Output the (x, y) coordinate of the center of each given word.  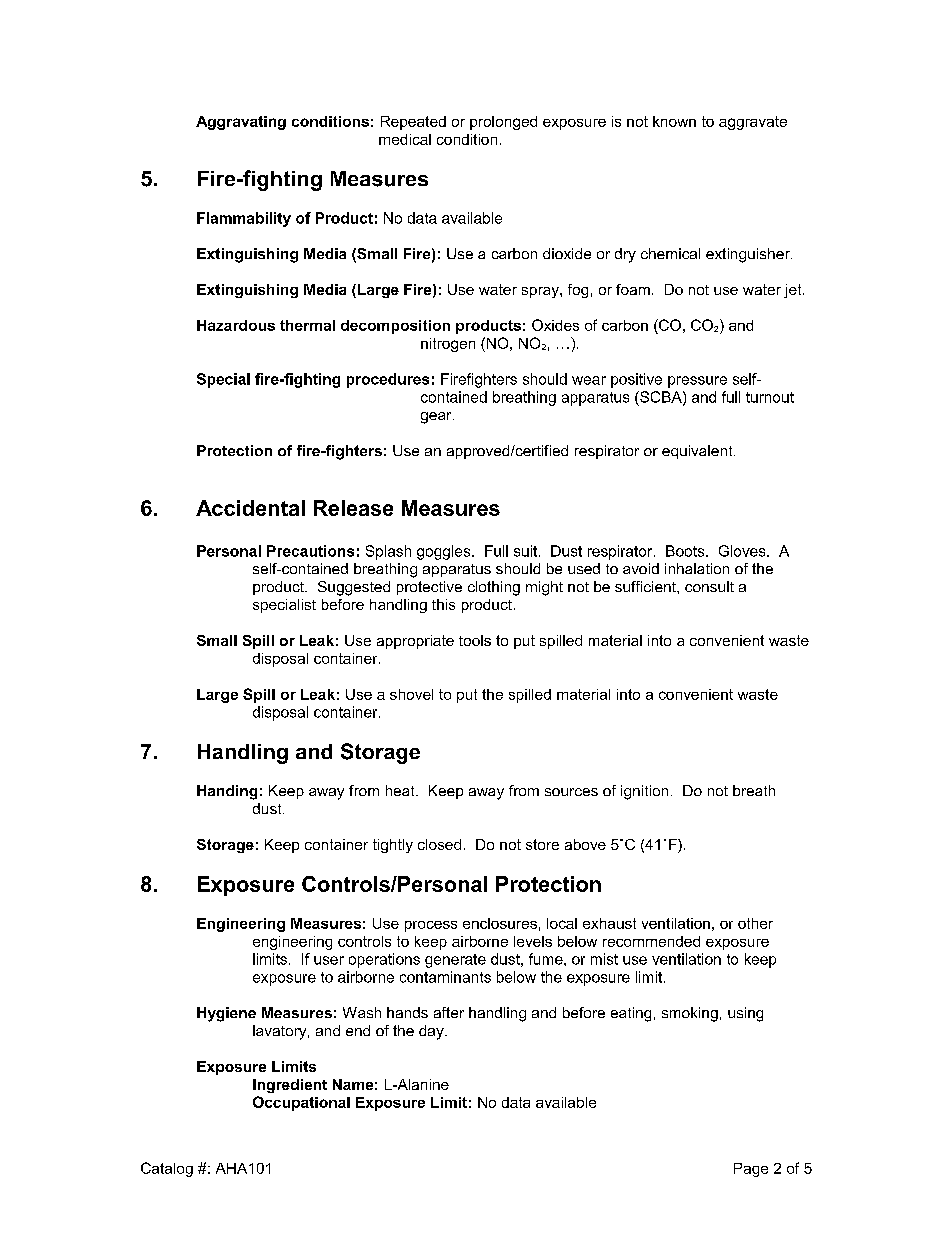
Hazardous (236, 325)
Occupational (301, 1103)
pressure (697, 382)
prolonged (503, 123)
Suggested (354, 588)
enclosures (500, 923)
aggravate (753, 123)
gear (437, 418)
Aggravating (241, 123)
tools (475, 640)
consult (709, 586)
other (755, 923)
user (329, 960)
